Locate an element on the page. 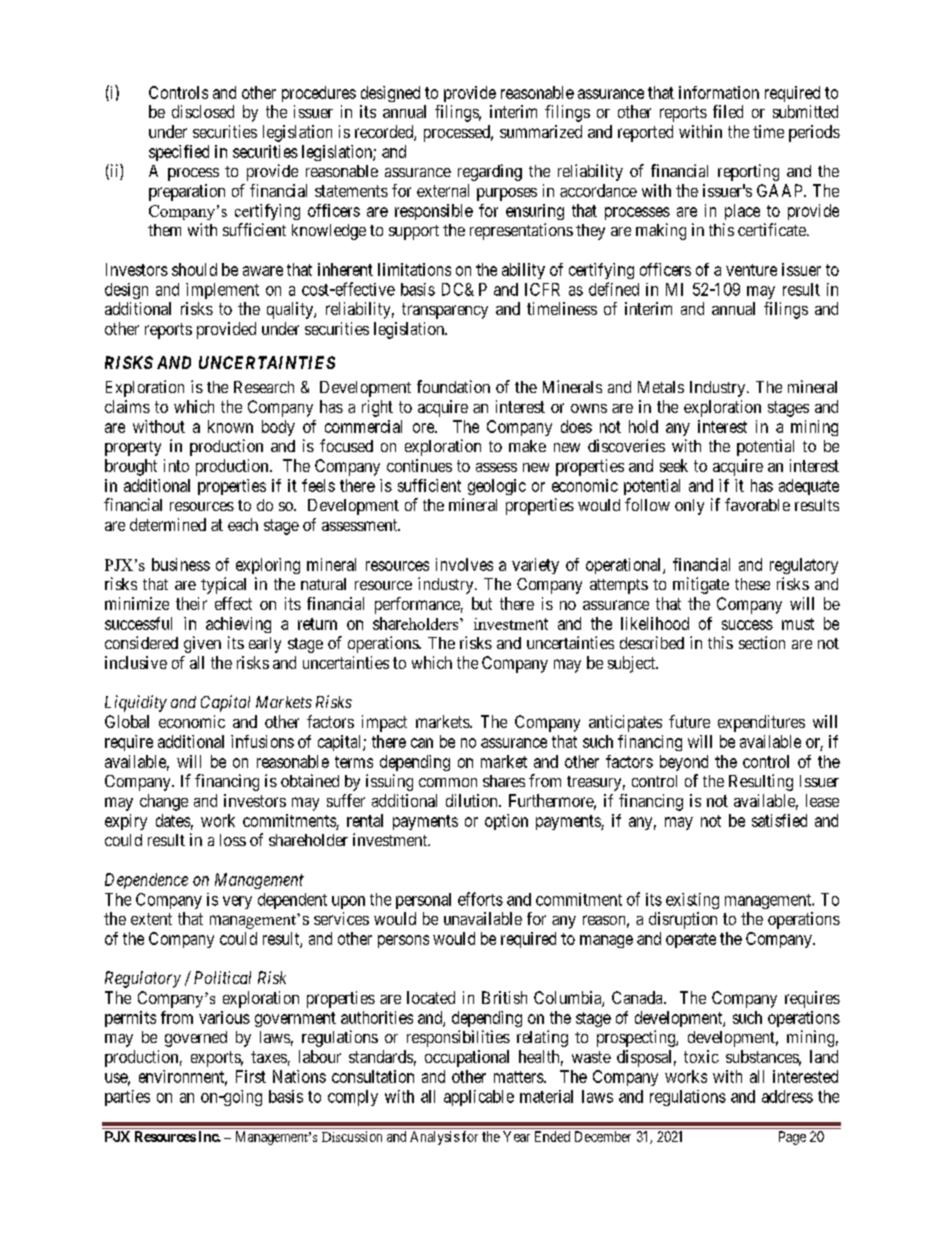  disclosed is located at coordinates (203, 111).
